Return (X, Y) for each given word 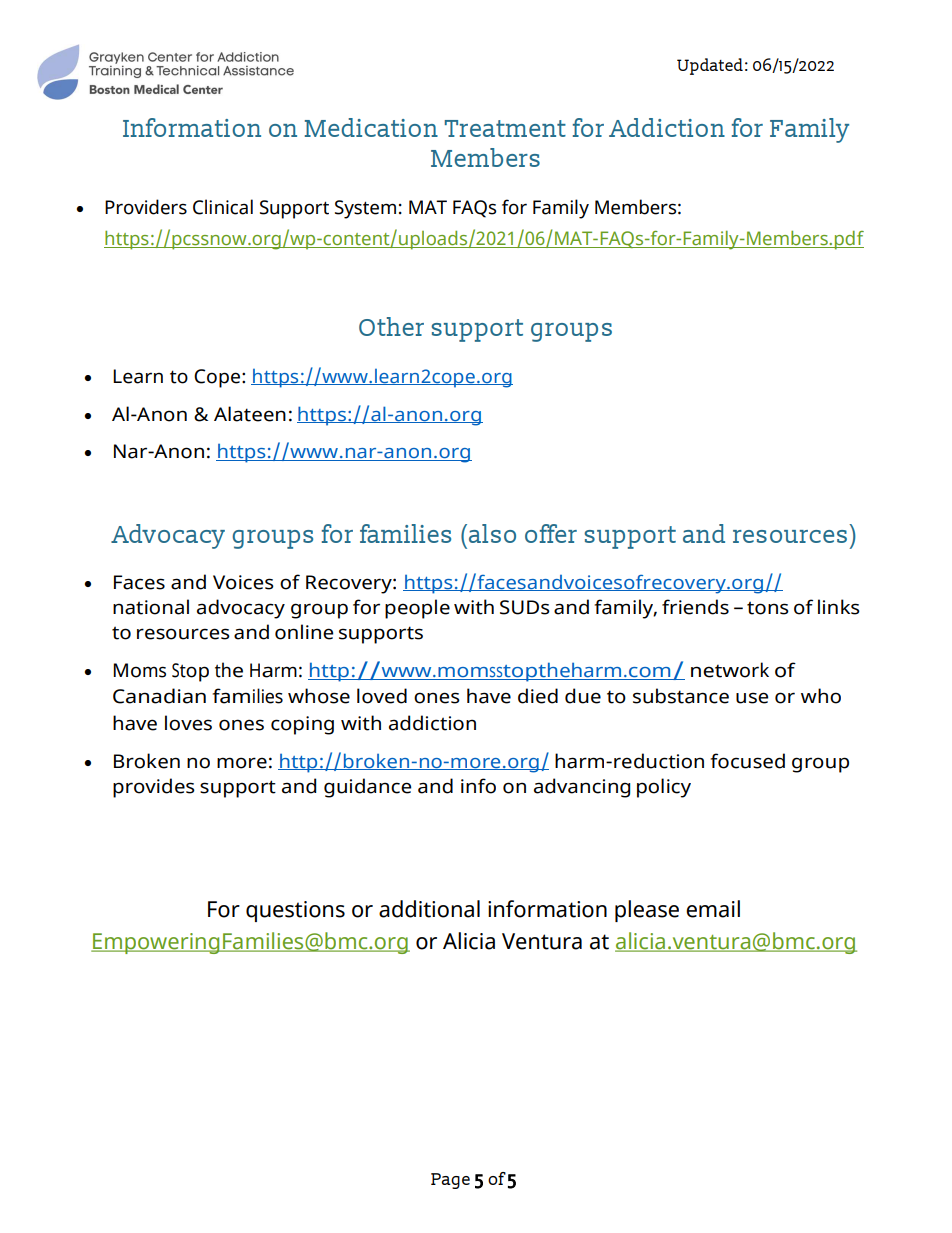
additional (429, 909)
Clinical (223, 207)
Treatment (505, 128)
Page (450, 1181)
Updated (710, 66)
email (713, 909)
